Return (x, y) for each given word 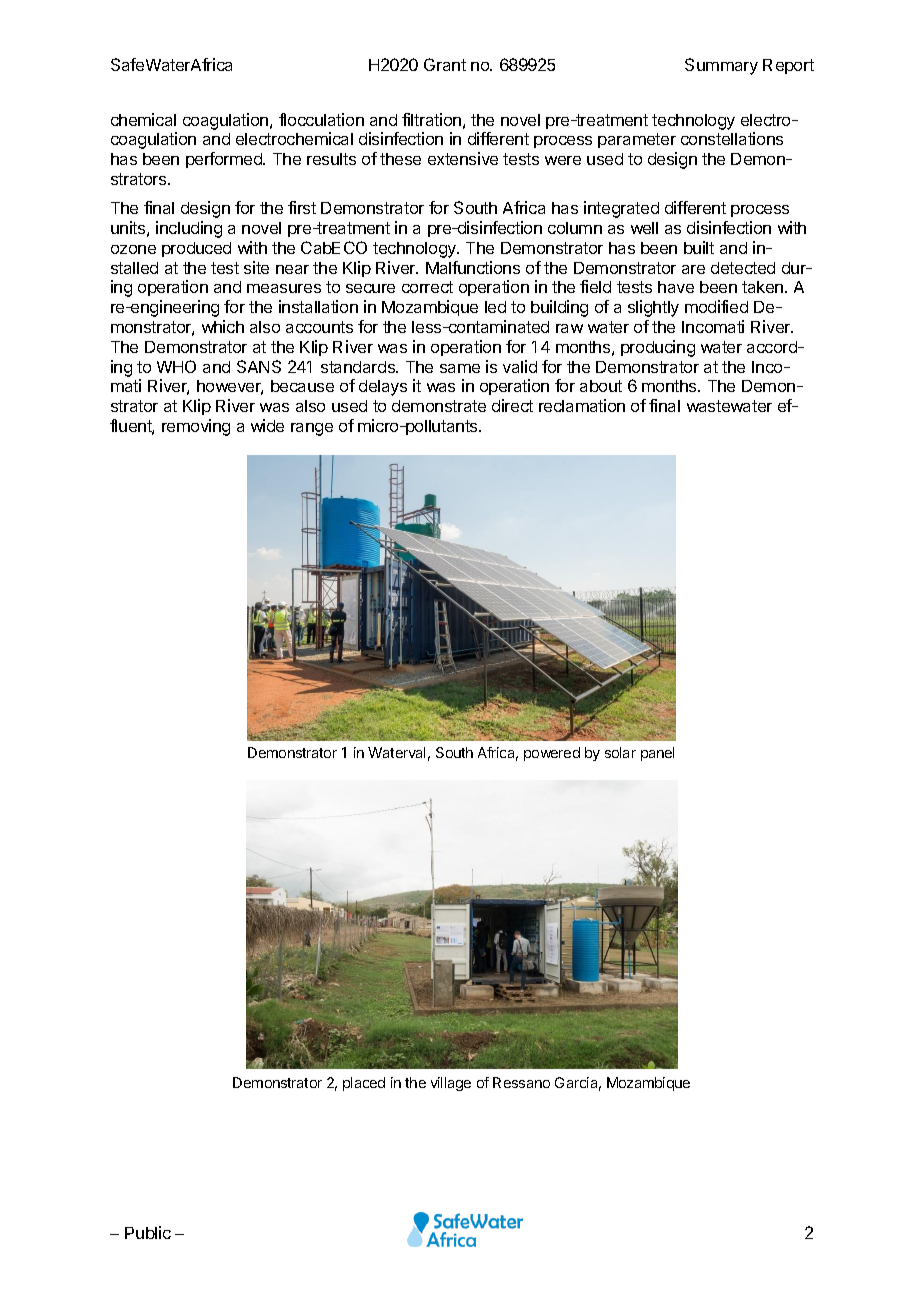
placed (364, 1084)
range (312, 429)
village (451, 1084)
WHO (176, 366)
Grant (445, 64)
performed (225, 160)
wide (267, 425)
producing (658, 348)
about (601, 386)
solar (620, 752)
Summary (721, 66)
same (460, 368)
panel (657, 754)
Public (148, 1232)
